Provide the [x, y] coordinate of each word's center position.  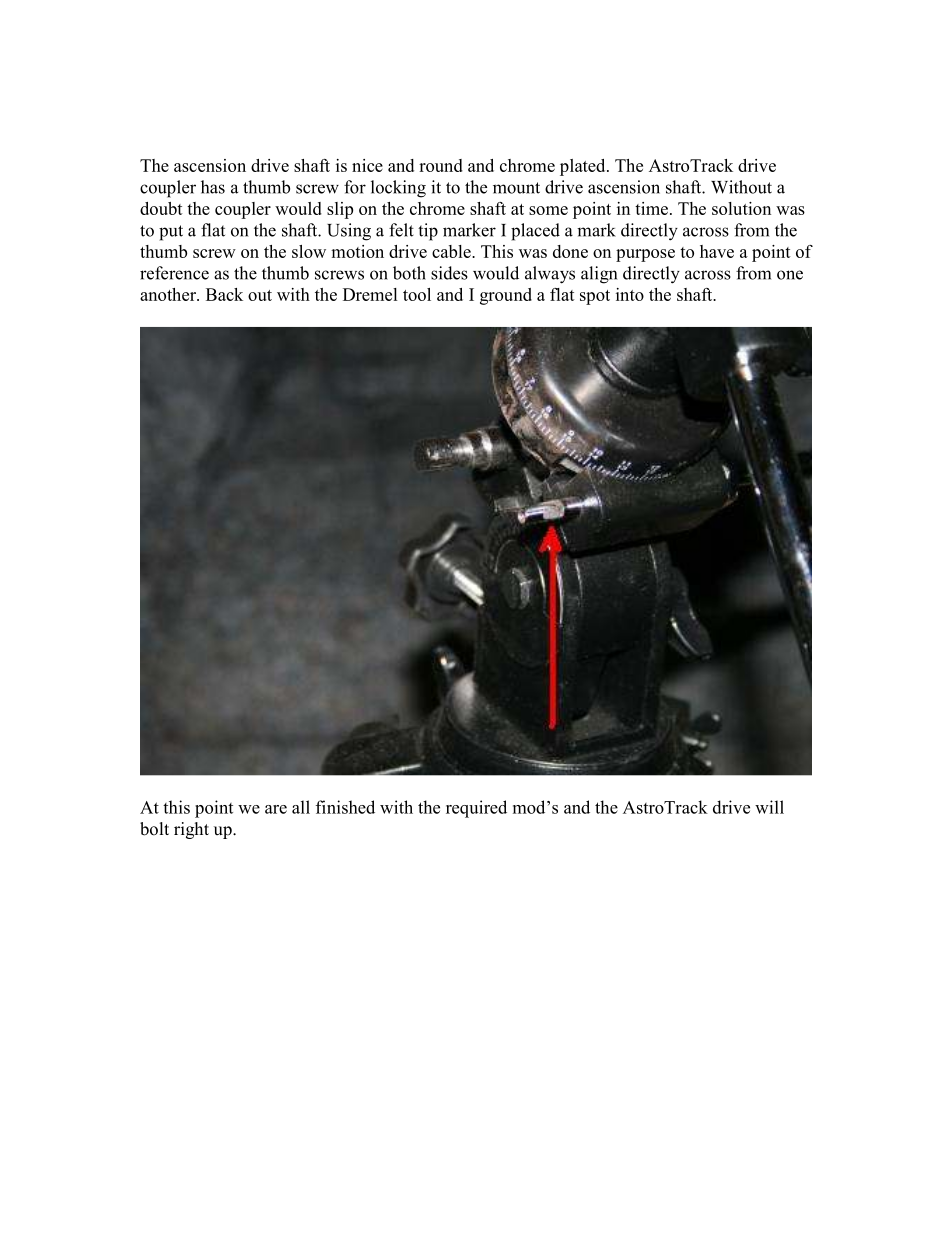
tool [417, 294]
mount [516, 188]
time [651, 208]
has [213, 187]
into [630, 294]
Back [224, 294]
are [276, 809]
